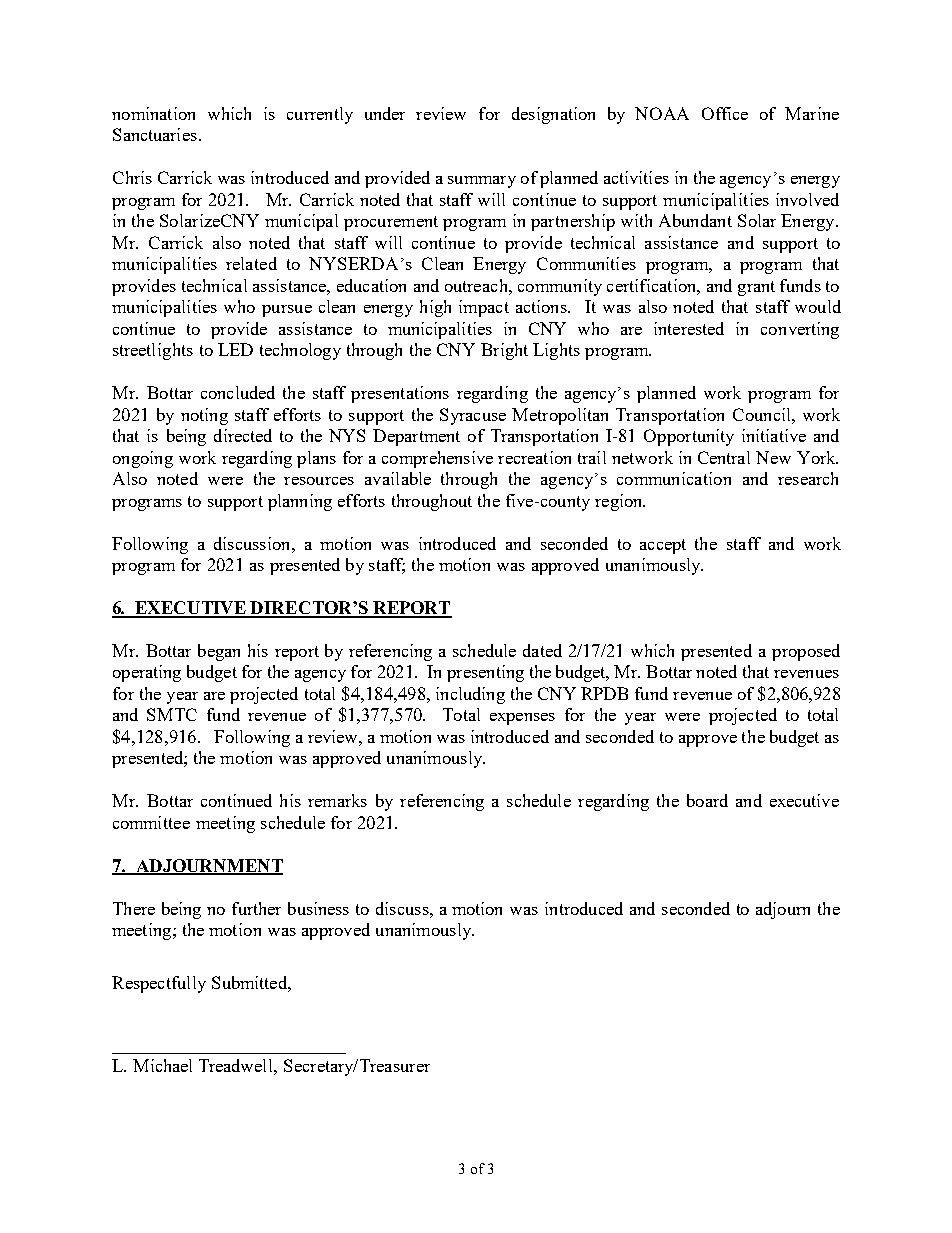 The image size is (952, 1233). Describe the element at coordinates (482, 182) in the document. I see `summary` at that location.
